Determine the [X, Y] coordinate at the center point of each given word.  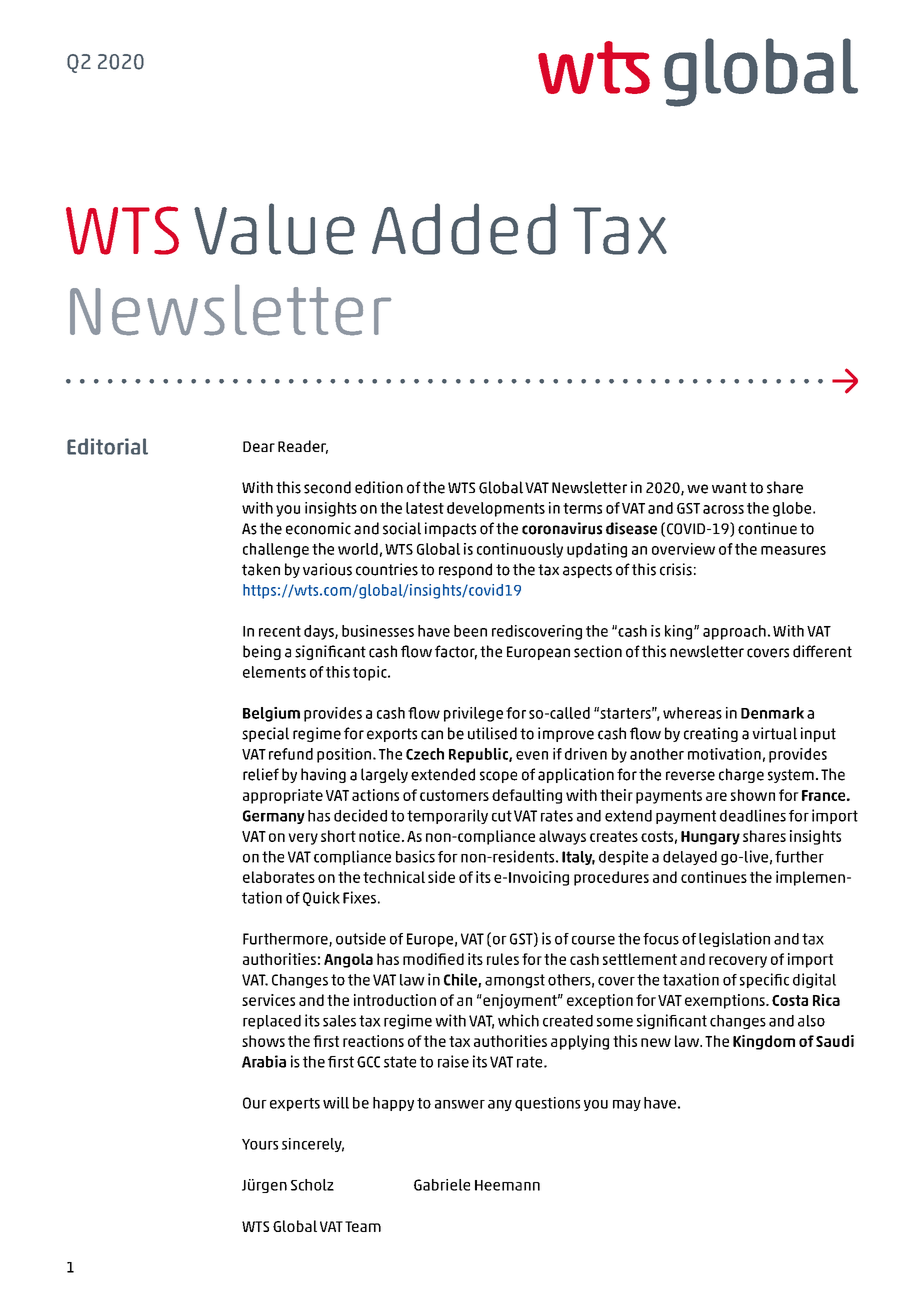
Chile [461, 980]
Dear [259, 446]
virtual [774, 733]
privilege [473, 714]
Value [274, 229]
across [723, 509]
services [268, 1000]
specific [764, 980]
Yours [260, 1144]
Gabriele [442, 1185]
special [265, 734]
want [729, 488]
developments [496, 509]
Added [464, 229]
